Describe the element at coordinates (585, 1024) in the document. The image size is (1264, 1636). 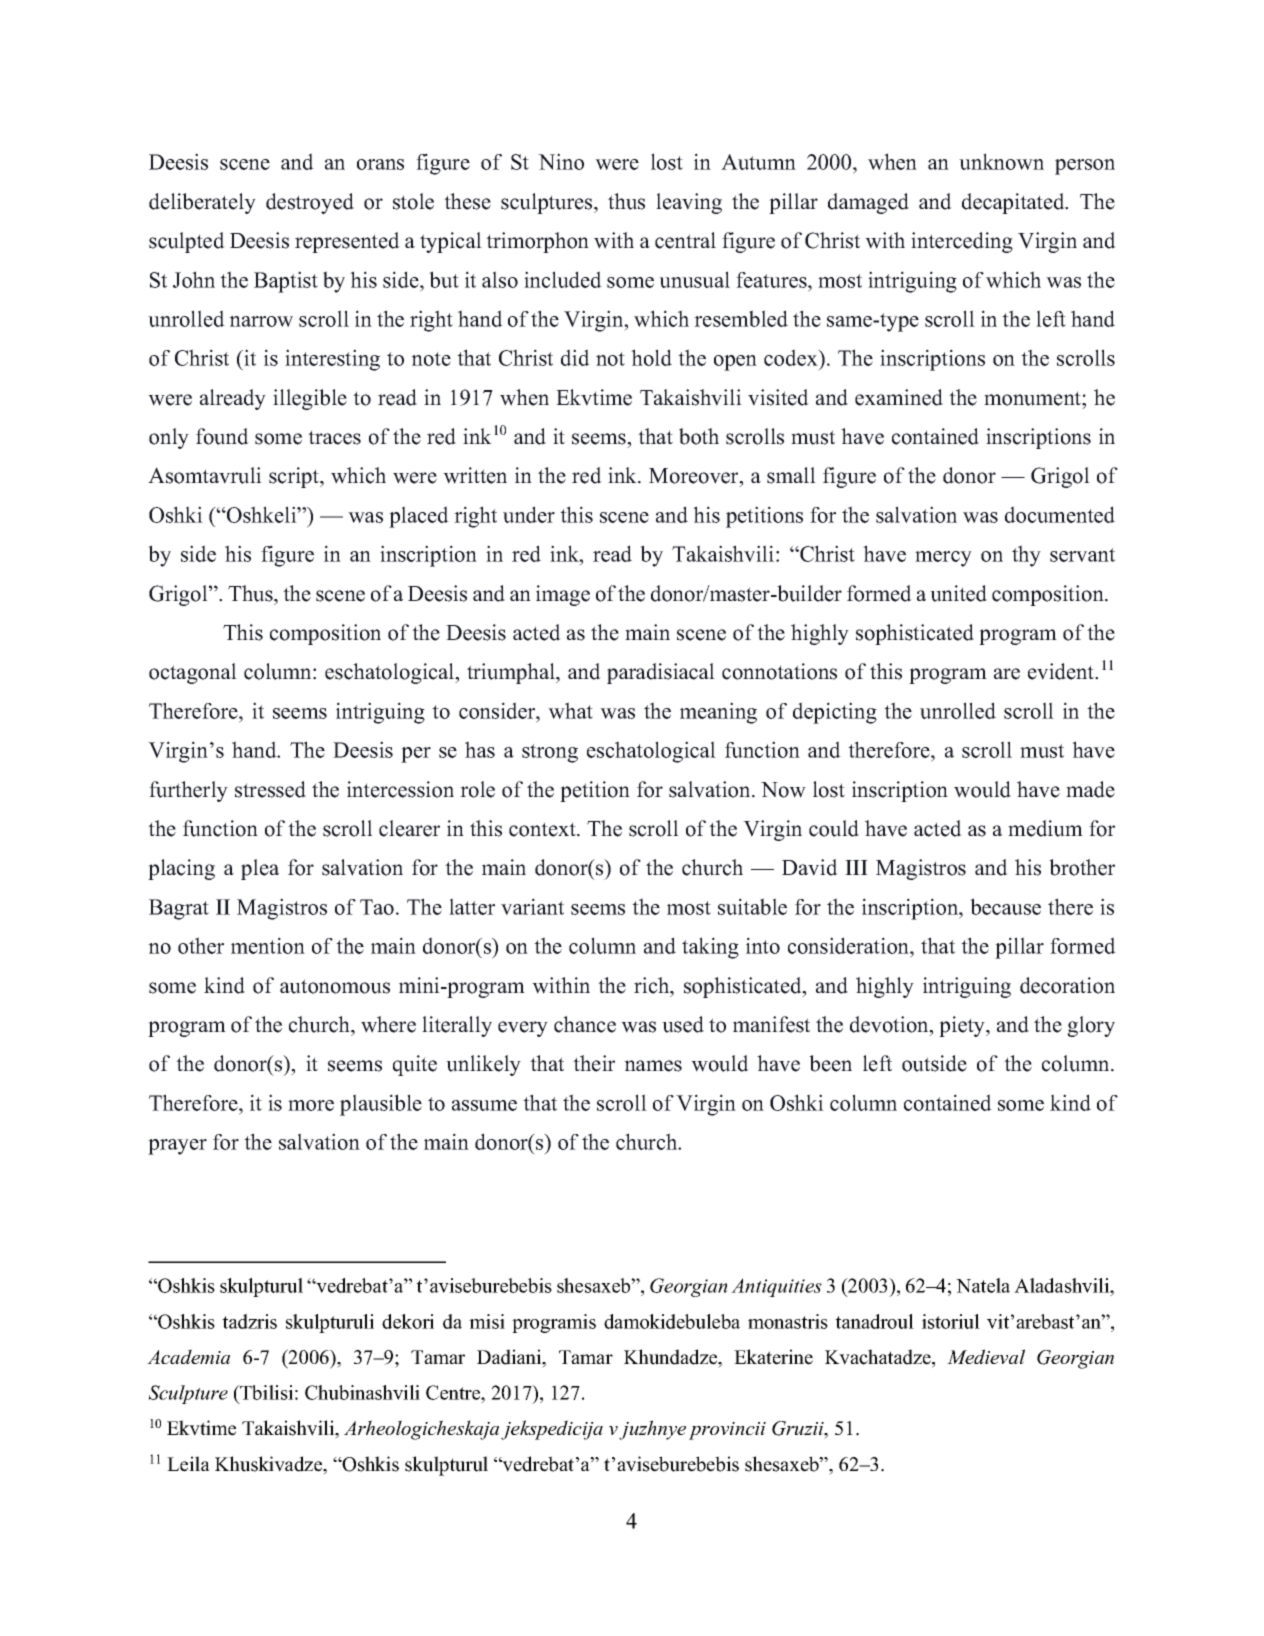
I see `chance` at that location.
